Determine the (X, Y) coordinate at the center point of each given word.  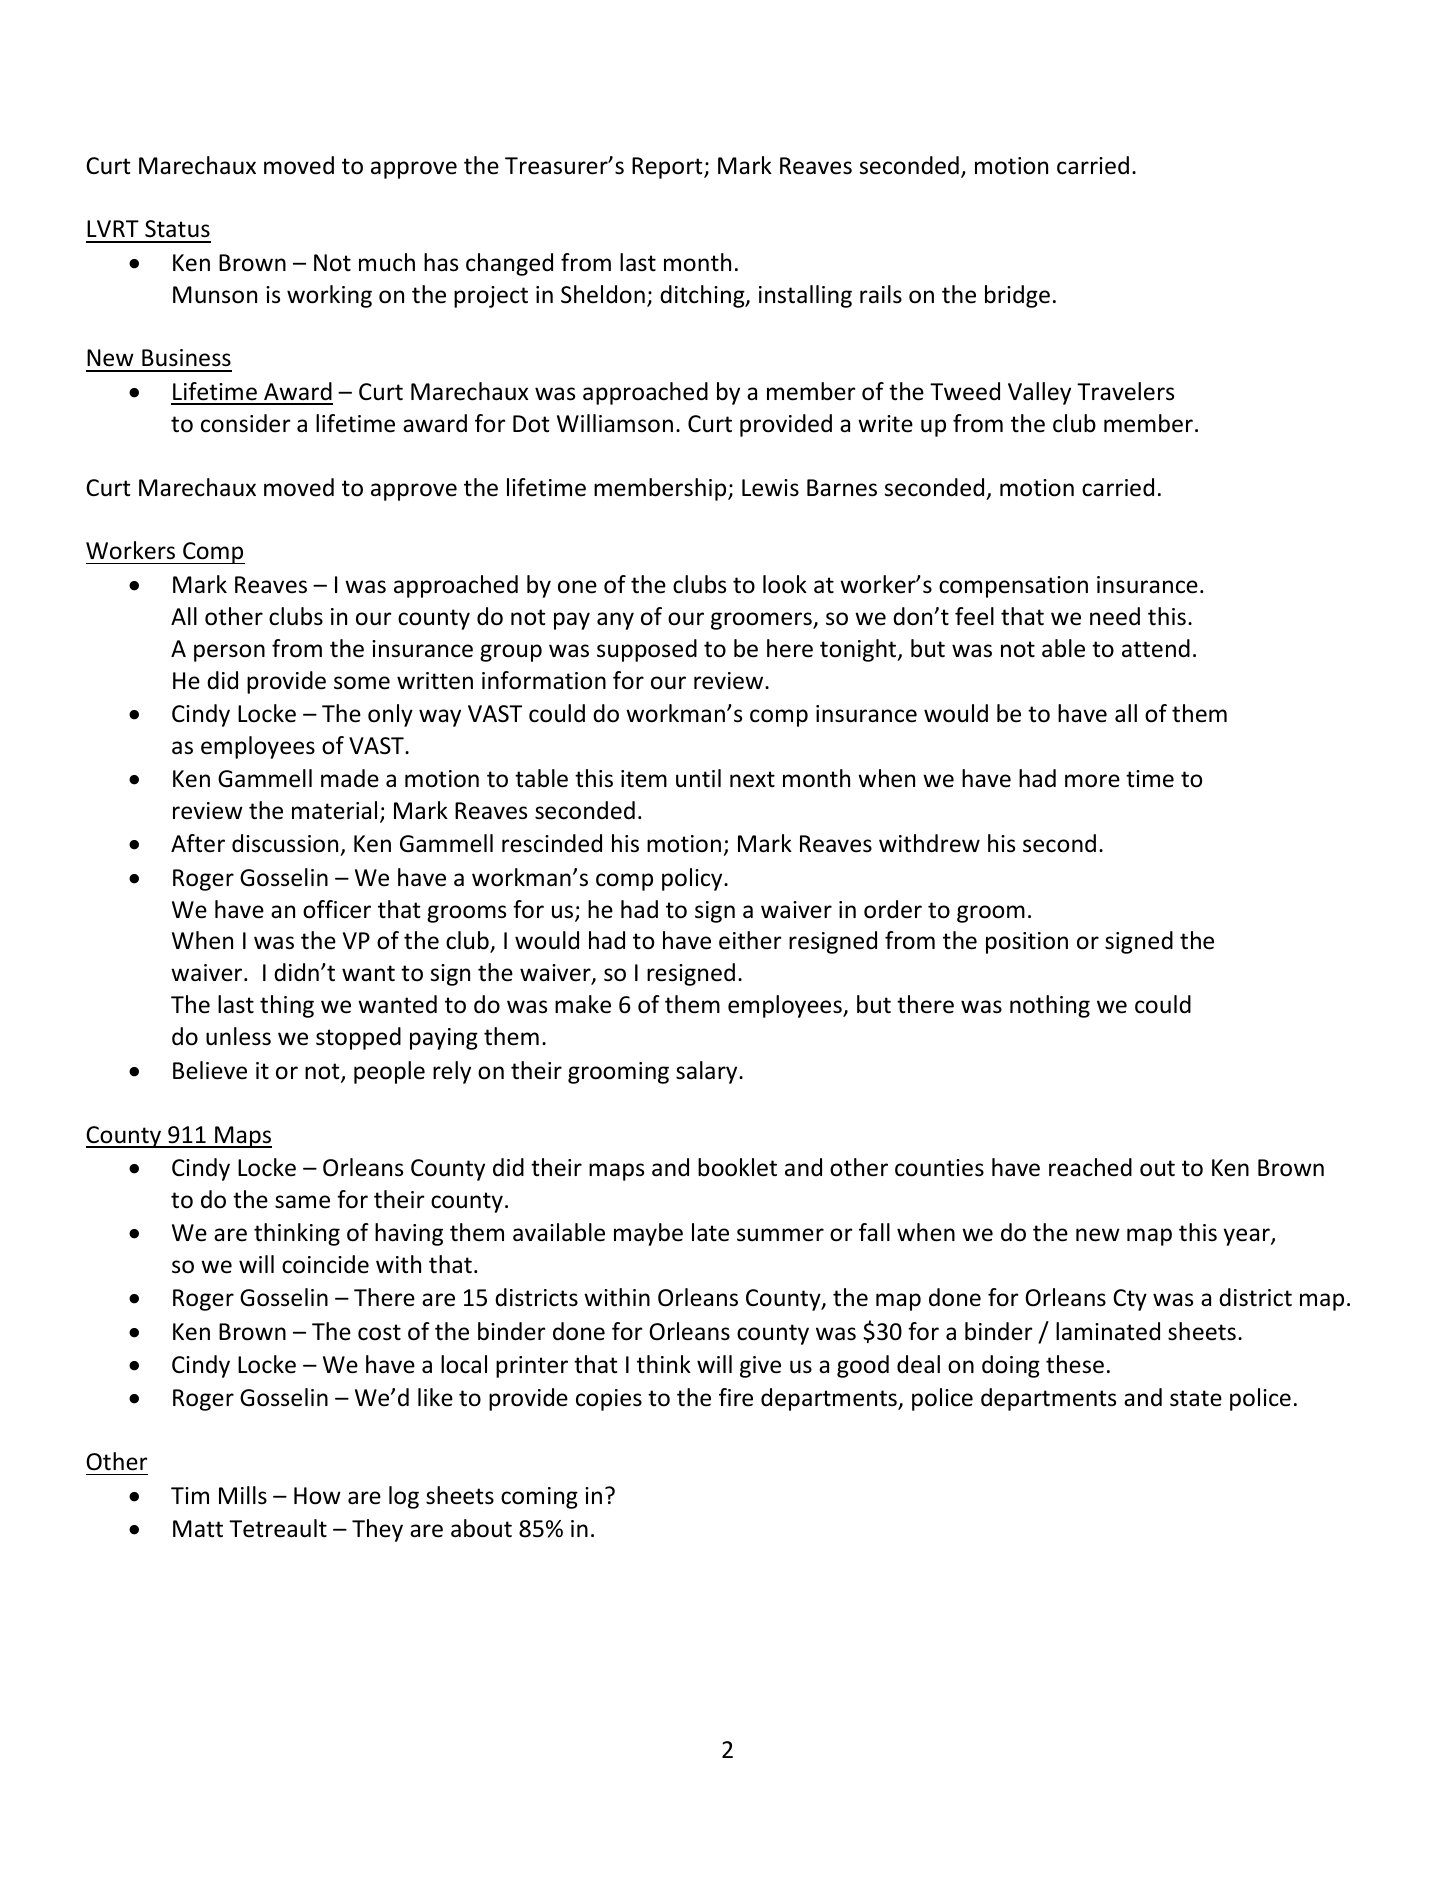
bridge (1017, 296)
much (387, 262)
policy (693, 879)
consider (245, 423)
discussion (286, 845)
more (1092, 781)
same (302, 1202)
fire (736, 1397)
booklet (737, 1167)
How (317, 1496)
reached (1090, 1167)
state (1196, 1398)
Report (668, 168)
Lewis (770, 488)
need (1115, 616)
